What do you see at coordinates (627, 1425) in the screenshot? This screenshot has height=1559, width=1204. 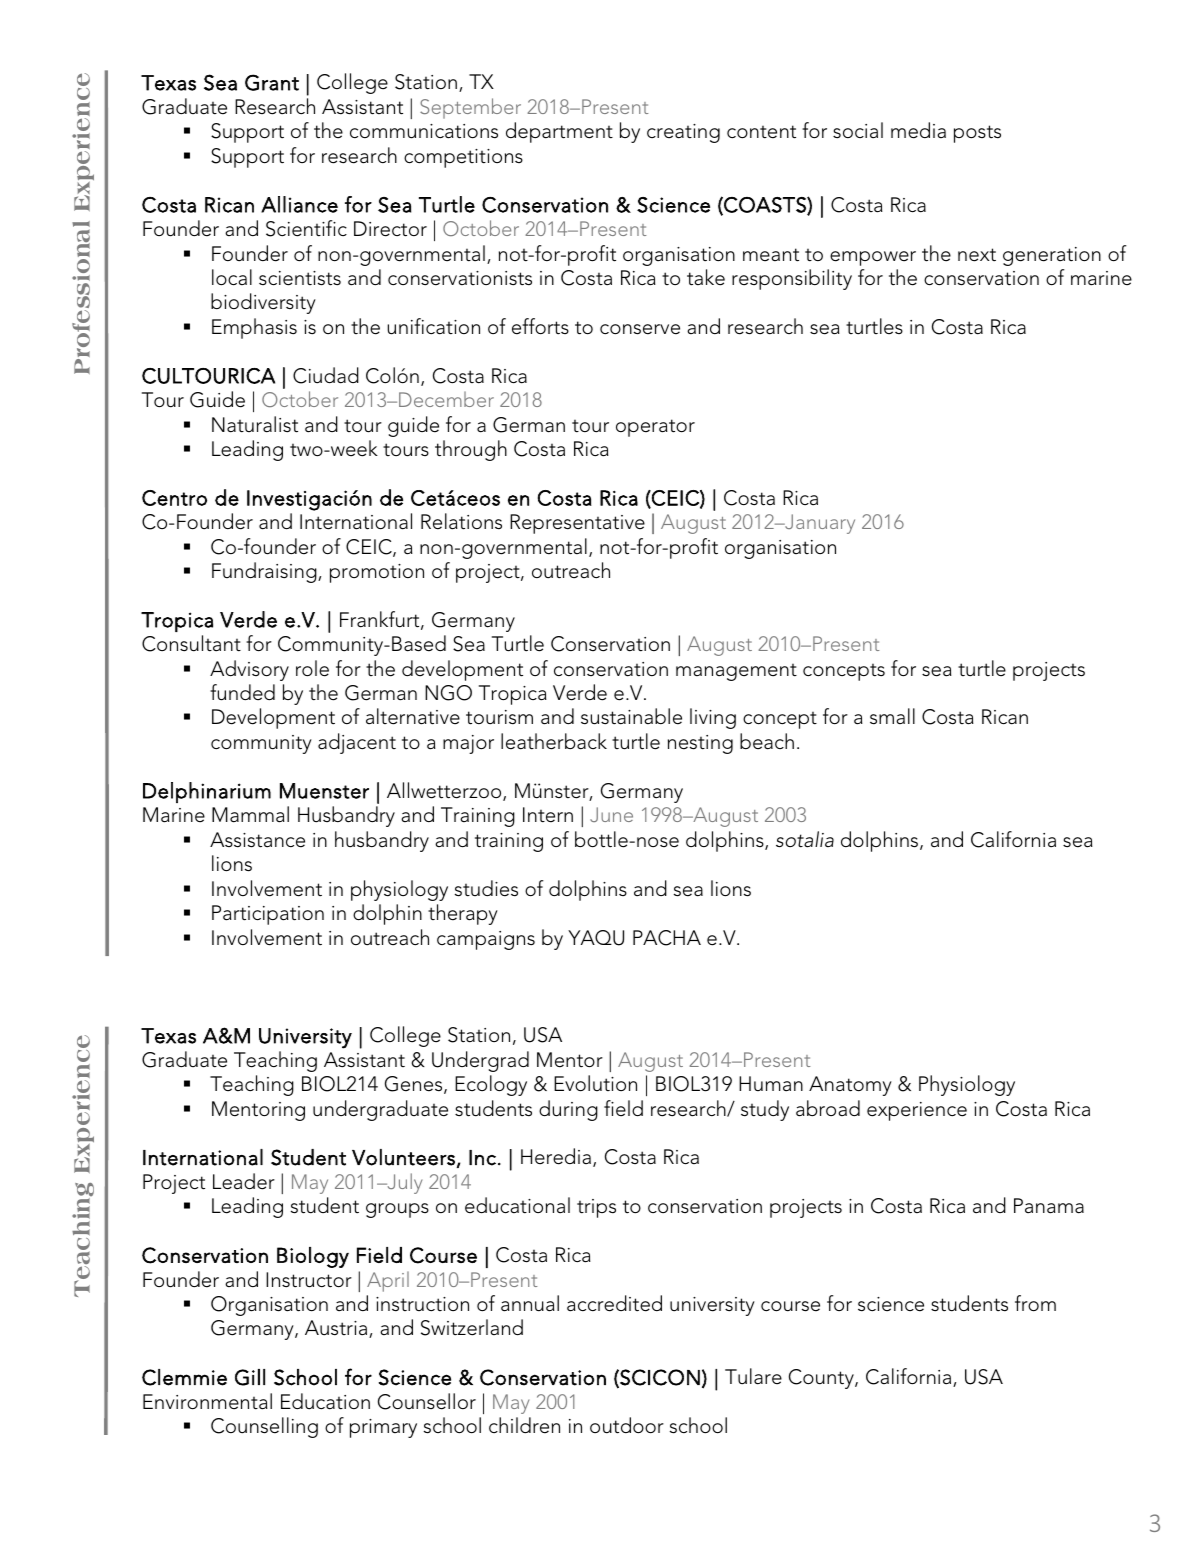 I see `outdoor` at bounding box center [627, 1425].
